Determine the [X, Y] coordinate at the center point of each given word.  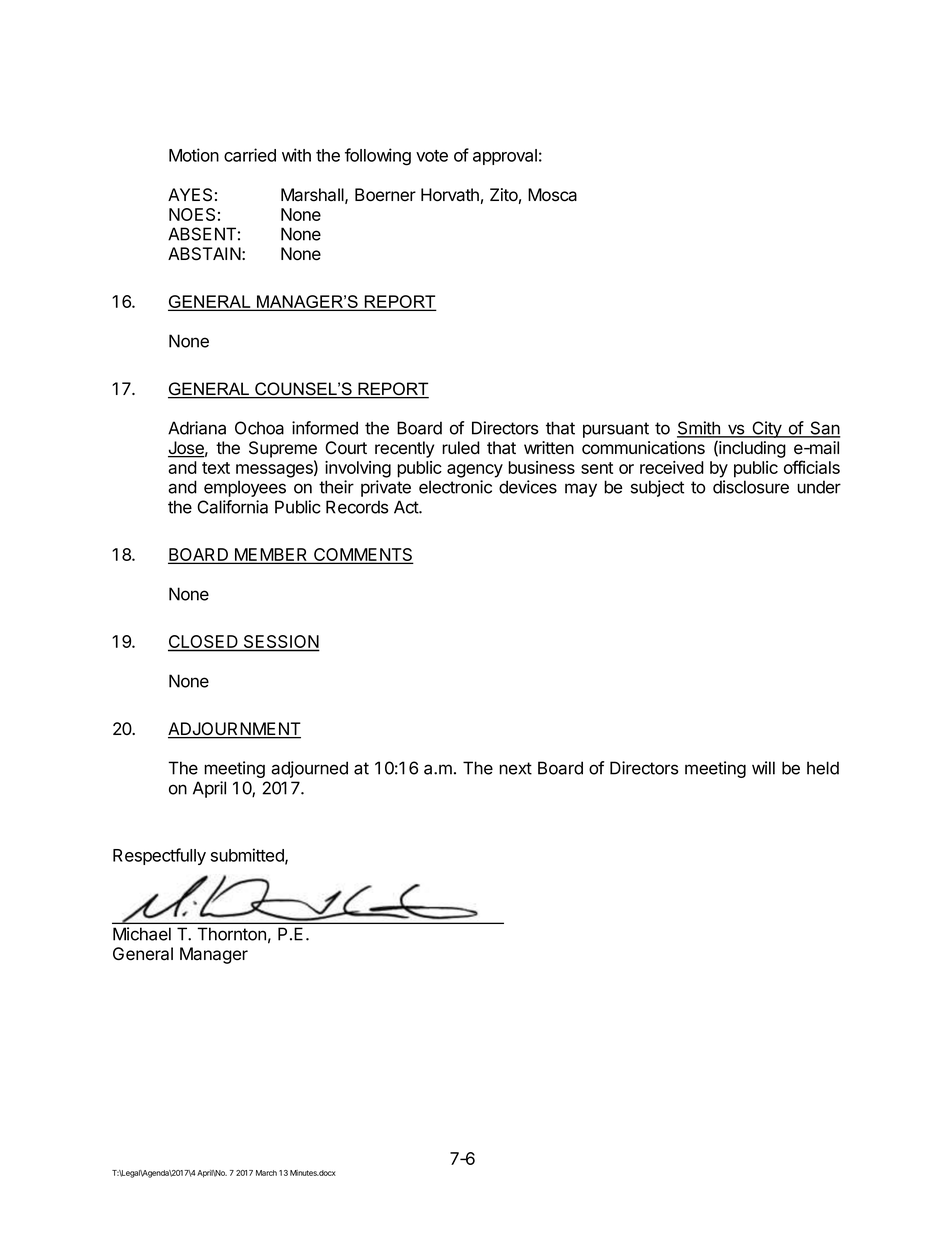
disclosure [751, 487]
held [823, 768]
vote [432, 156]
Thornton [231, 934]
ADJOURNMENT [234, 730]
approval [505, 157]
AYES [190, 195]
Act [407, 507]
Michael [142, 934]
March [266, 1173]
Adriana [197, 428]
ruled [461, 448]
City [767, 429]
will [763, 768]
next [515, 768]
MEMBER [271, 555]
